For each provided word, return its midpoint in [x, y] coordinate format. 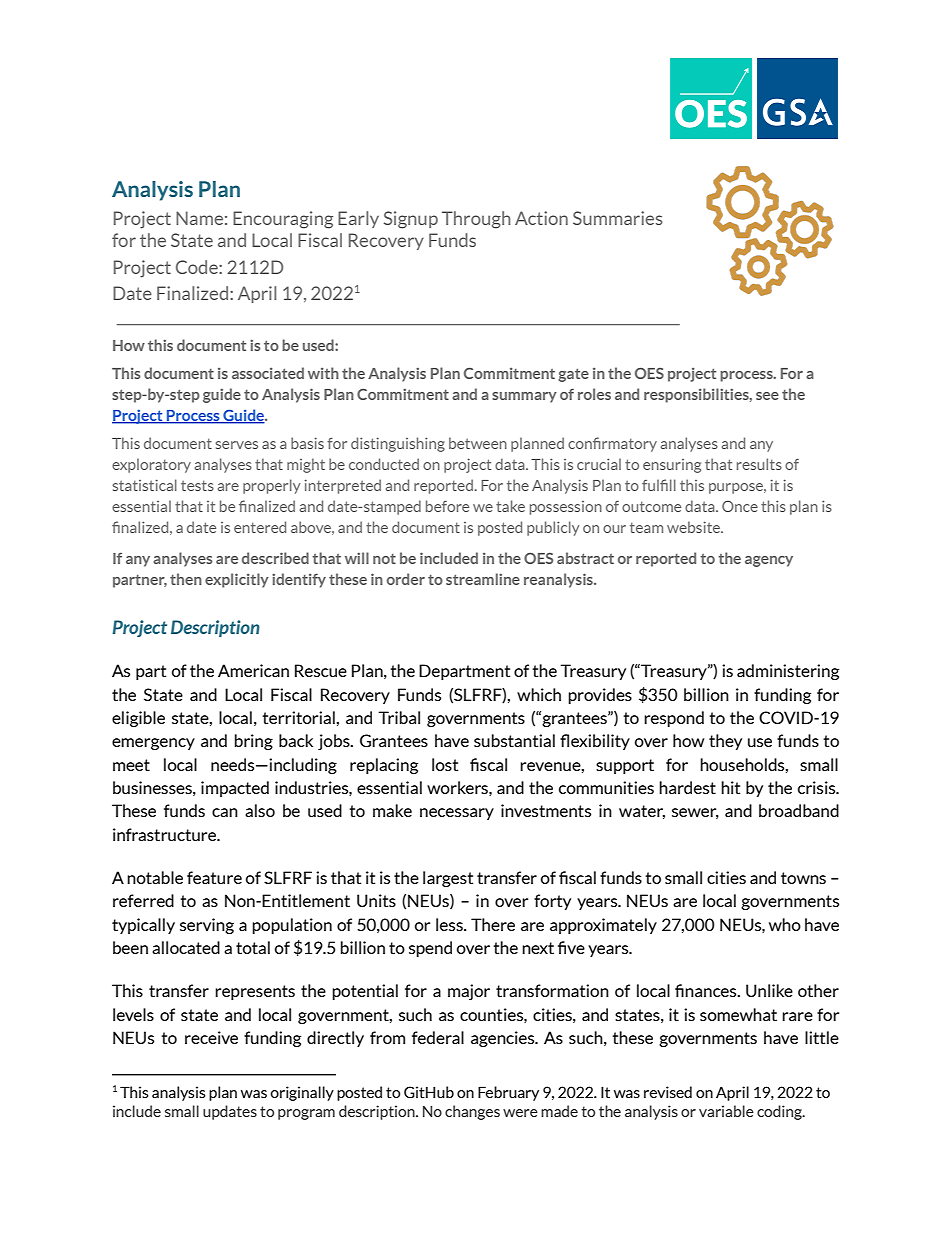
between [478, 443]
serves [236, 445]
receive [211, 1037]
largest [448, 879]
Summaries [618, 218]
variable [726, 1111]
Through [476, 220]
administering [788, 672]
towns [803, 878]
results [759, 464]
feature [214, 877]
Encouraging [283, 220]
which [539, 694]
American [253, 670]
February [508, 1093]
